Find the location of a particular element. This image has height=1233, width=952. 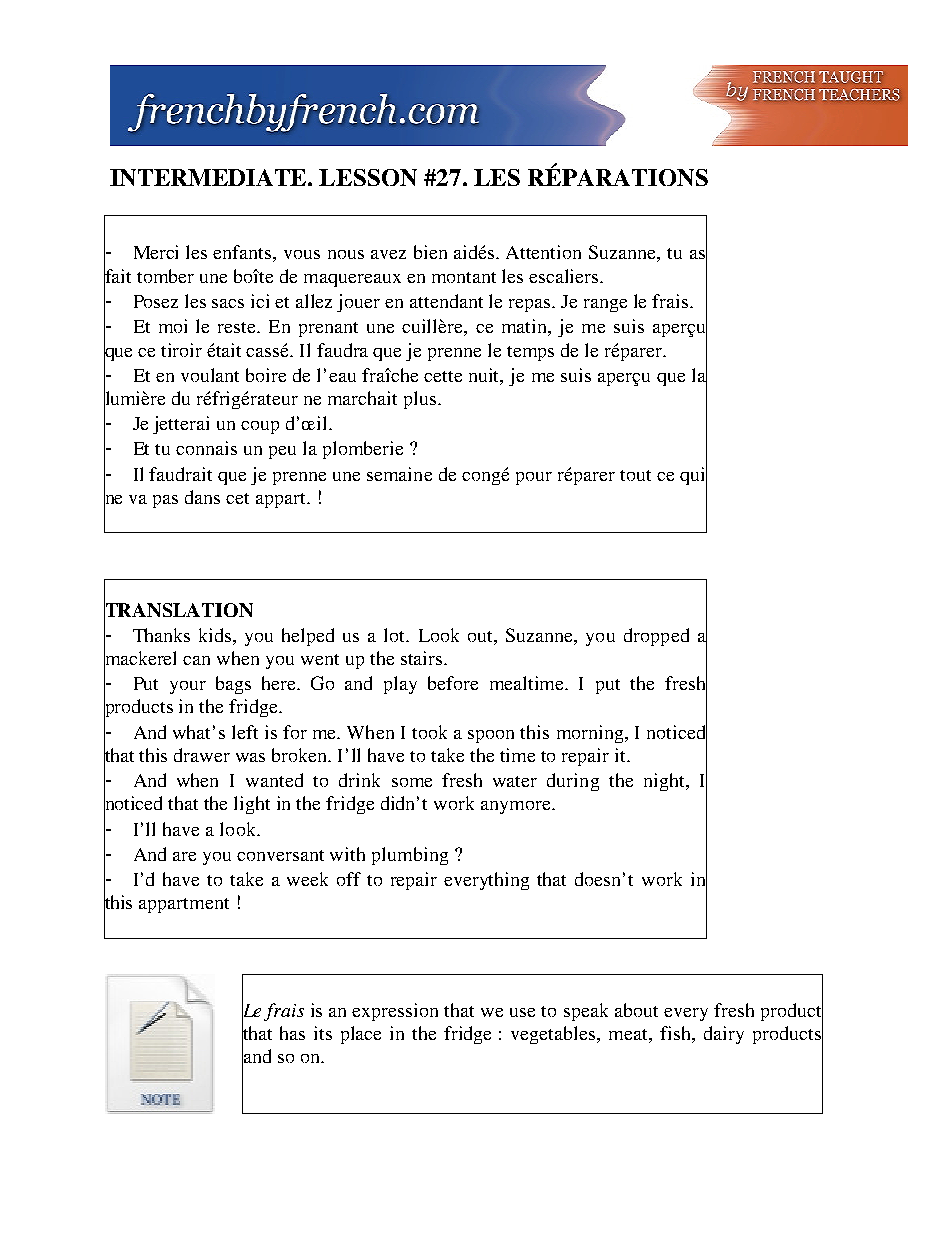

tout is located at coordinates (635, 475).
